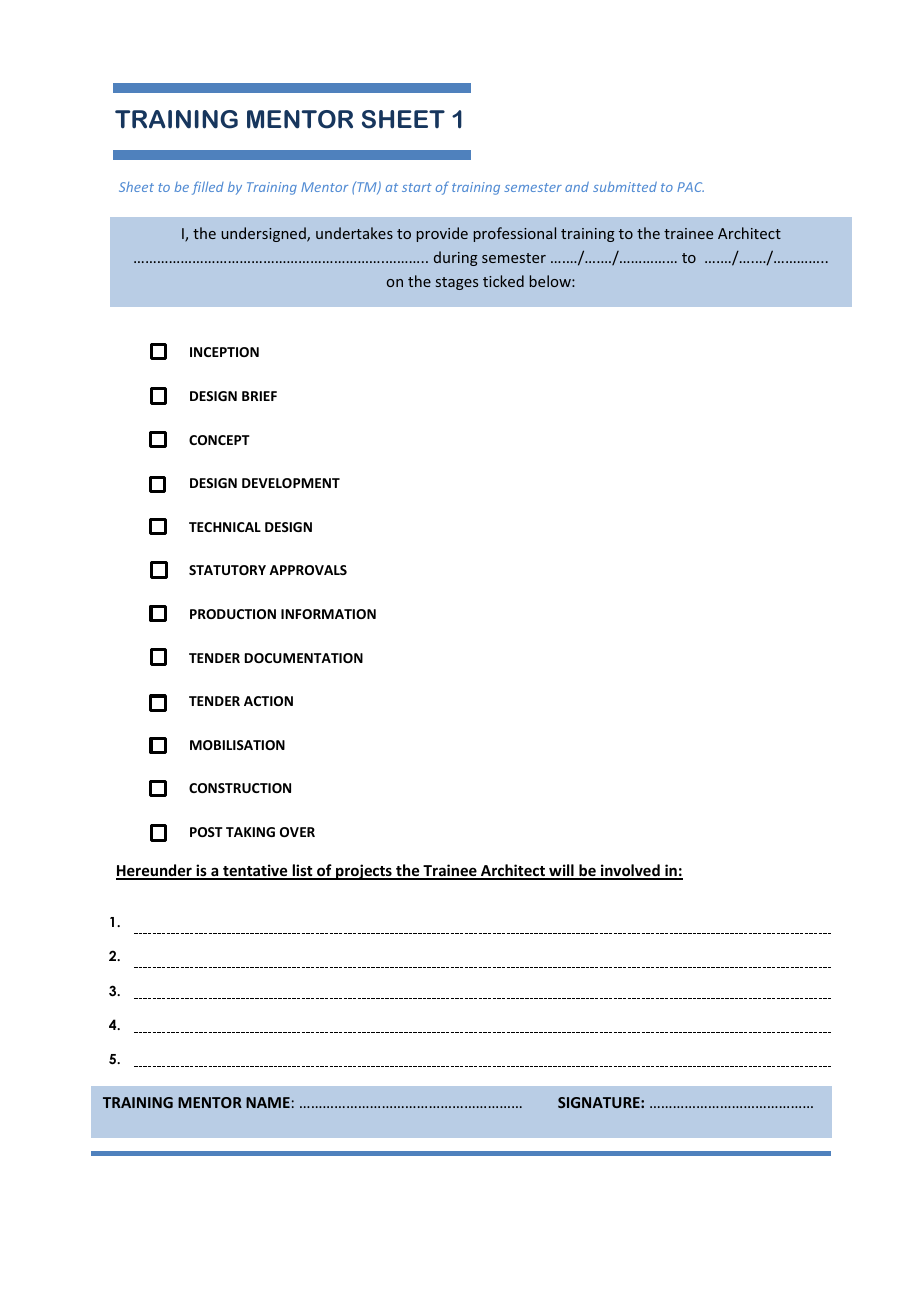 This document has width=924, height=1308. Describe the element at coordinates (625, 187) in the document. I see `submitted` at that location.
